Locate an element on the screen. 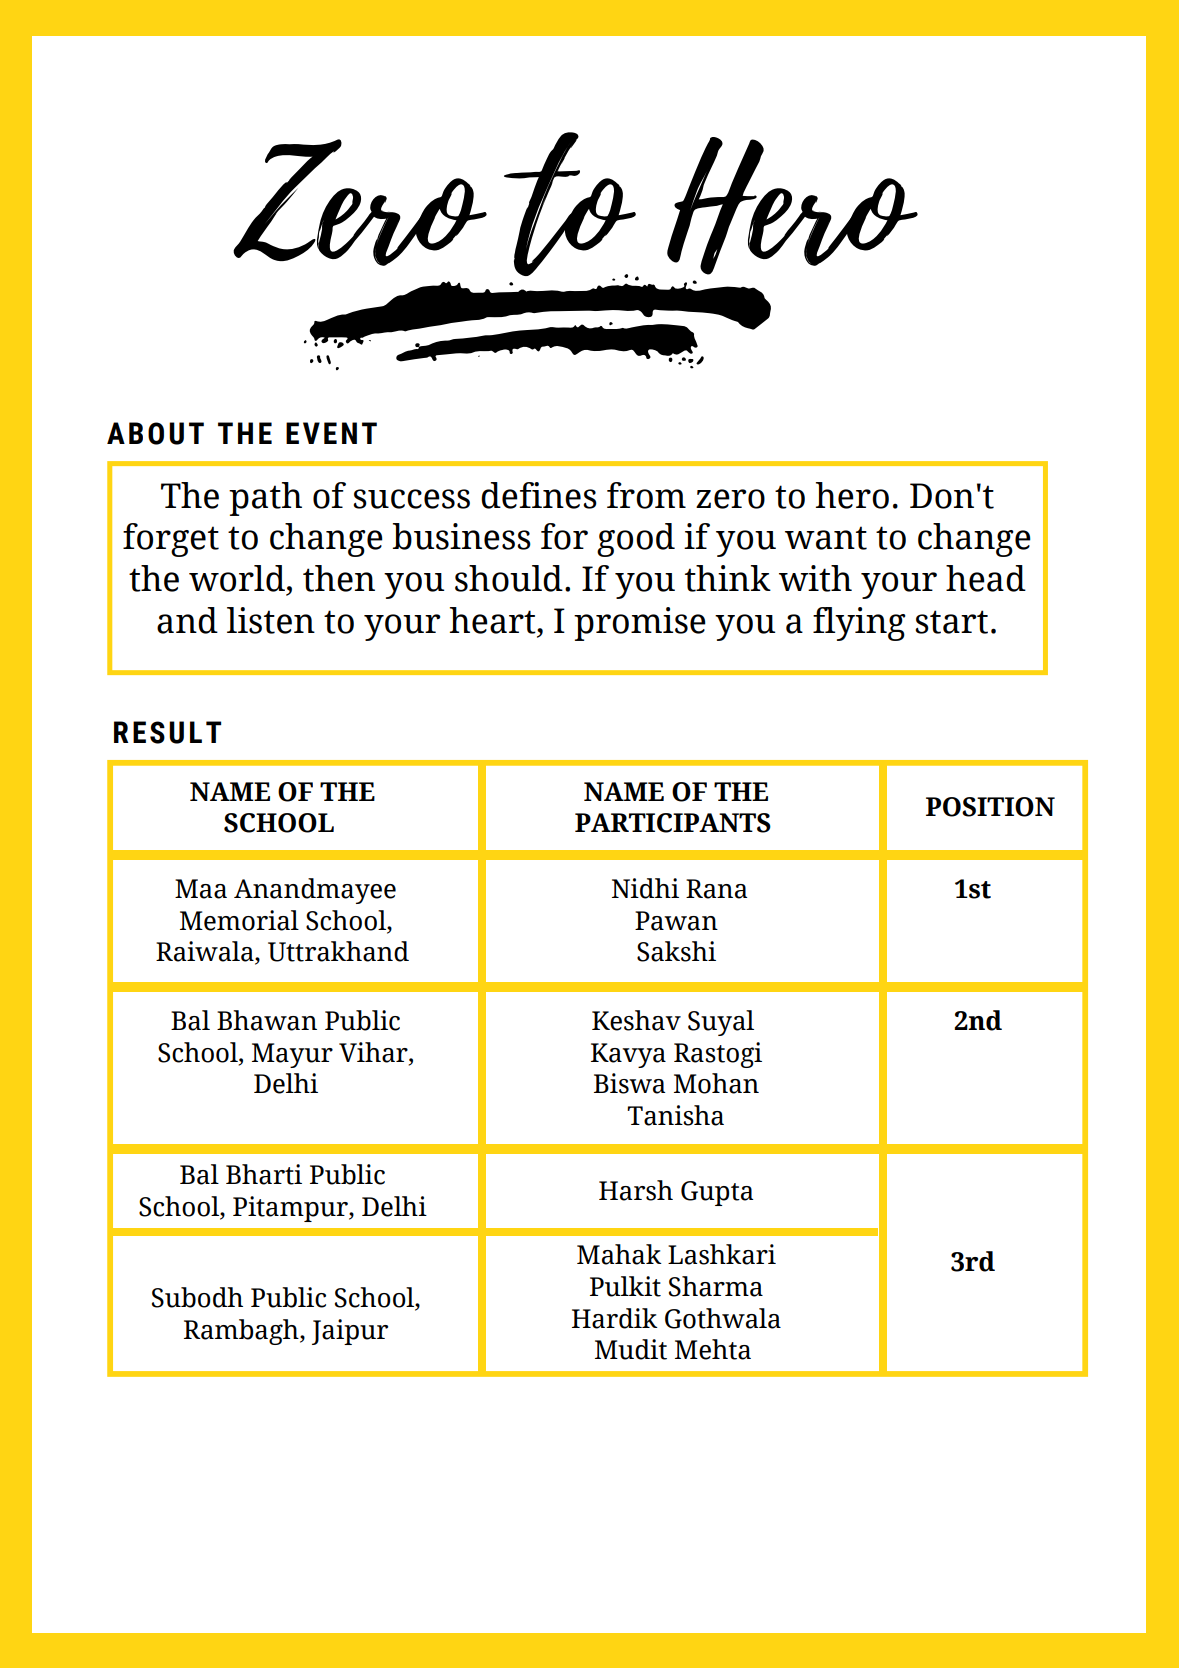 This screenshot has height=1668, width=1179. Mehta is located at coordinates (713, 1349).
